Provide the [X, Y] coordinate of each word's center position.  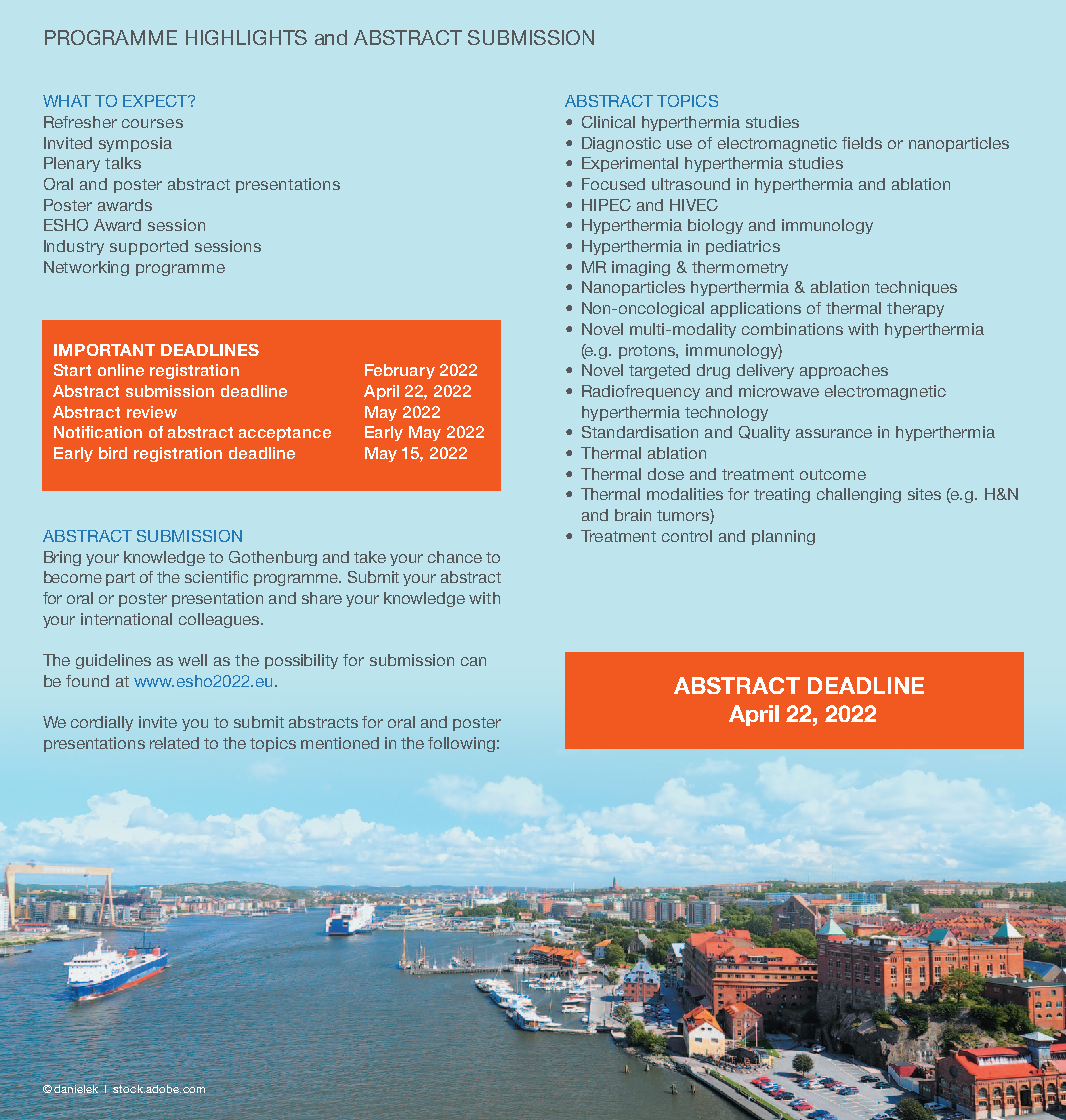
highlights [246, 37]
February [400, 371]
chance [455, 557]
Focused [613, 184]
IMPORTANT [104, 350]
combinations [792, 329]
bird [113, 453]
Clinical [608, 122]
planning [783, 537]
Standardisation [640, 432]
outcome [833, 474]
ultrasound [691, 184]
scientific [216, 577]
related [174, 743]
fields [862, 143]
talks [123, 163]
